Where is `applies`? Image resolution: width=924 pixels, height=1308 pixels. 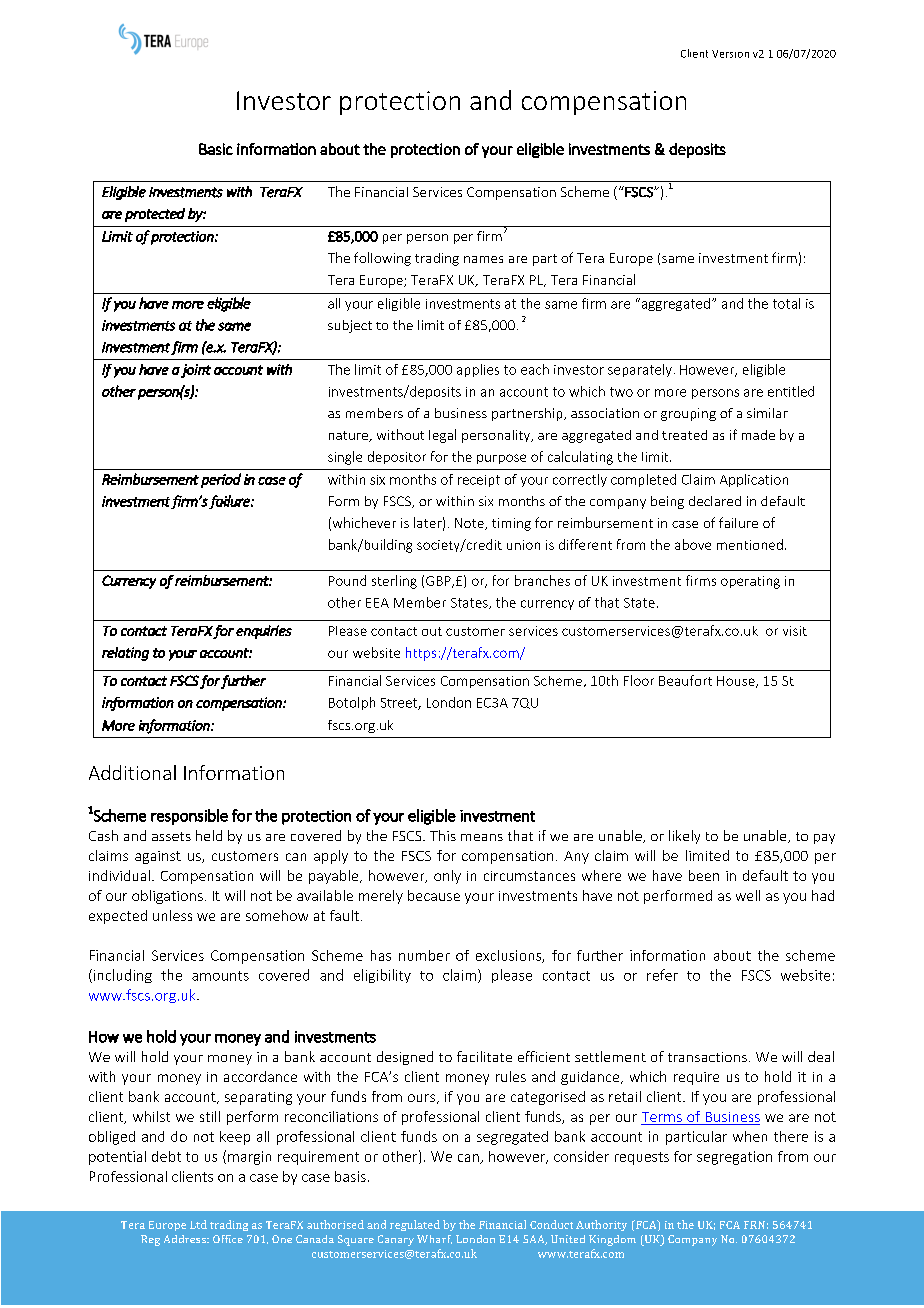
applies is located at coordinates (478, 370).
